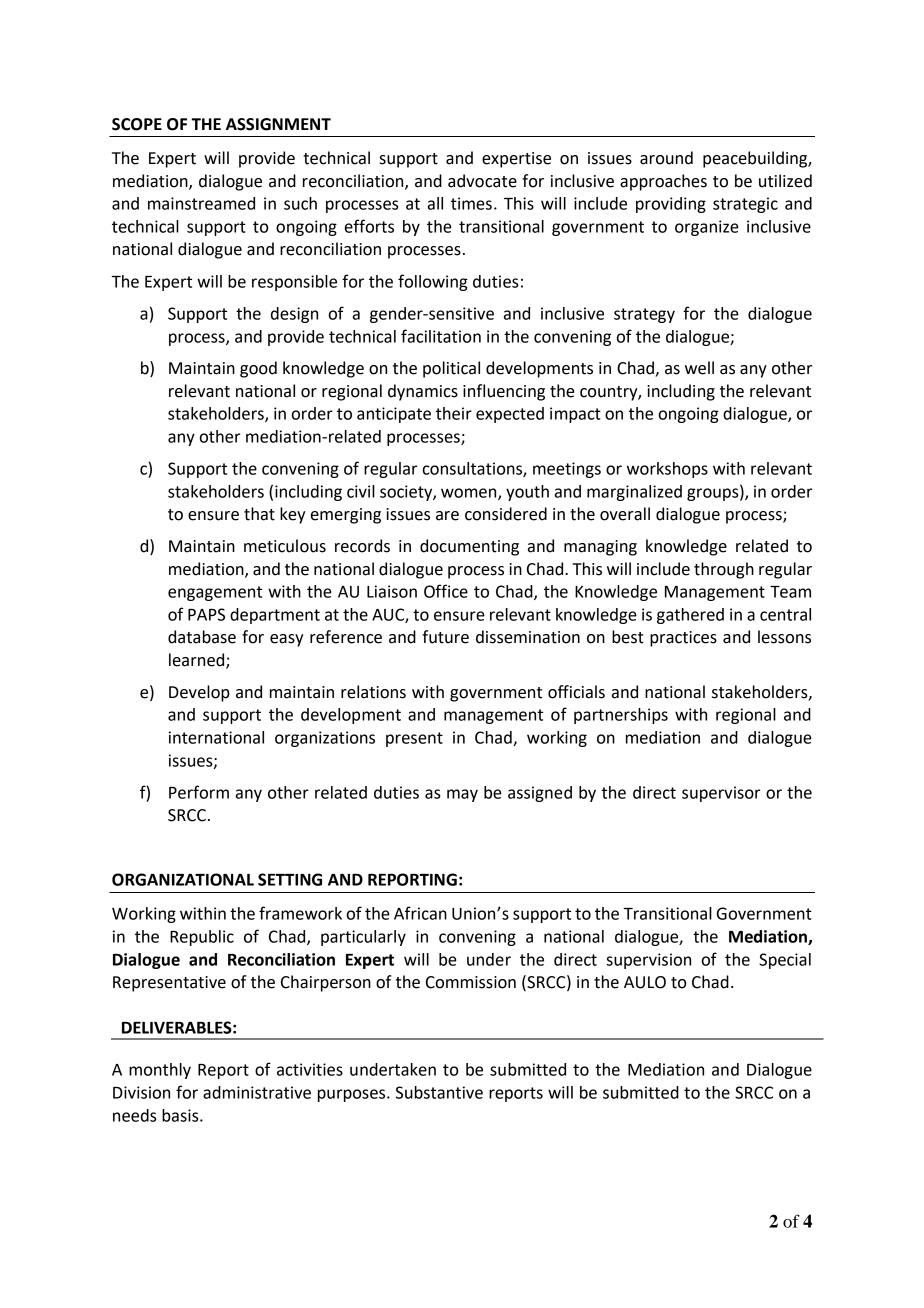  I want to click on women, so click(470, 494).
